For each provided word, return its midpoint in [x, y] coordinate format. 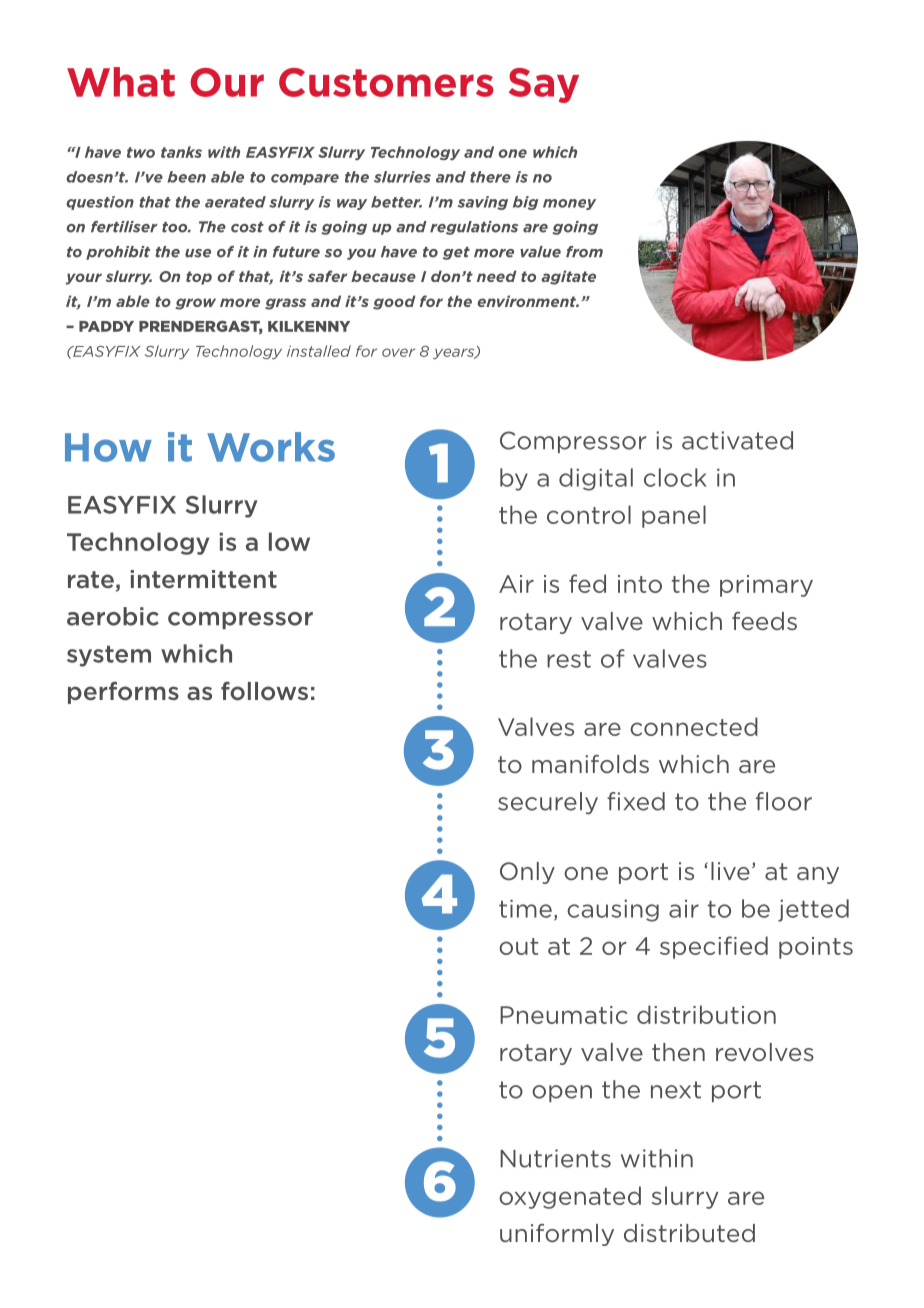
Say [544, 85]
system [109, 656]
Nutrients [555, 1158]
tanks [181, 152]
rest [569, 659]
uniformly [557, 1235]
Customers [386, 82]
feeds [764, 621]
